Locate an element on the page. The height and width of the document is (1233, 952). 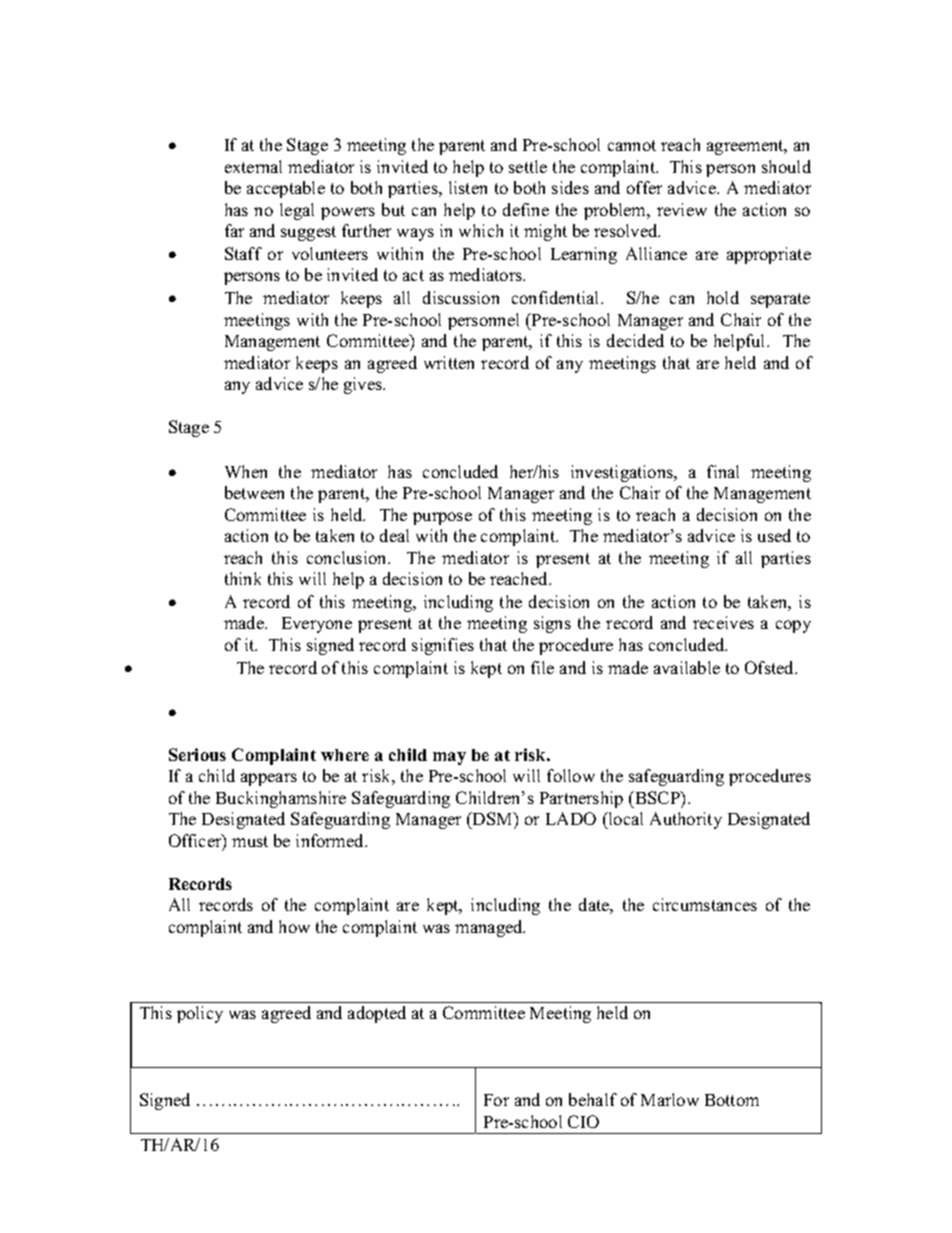
When is located at coordinates (246, 471).
